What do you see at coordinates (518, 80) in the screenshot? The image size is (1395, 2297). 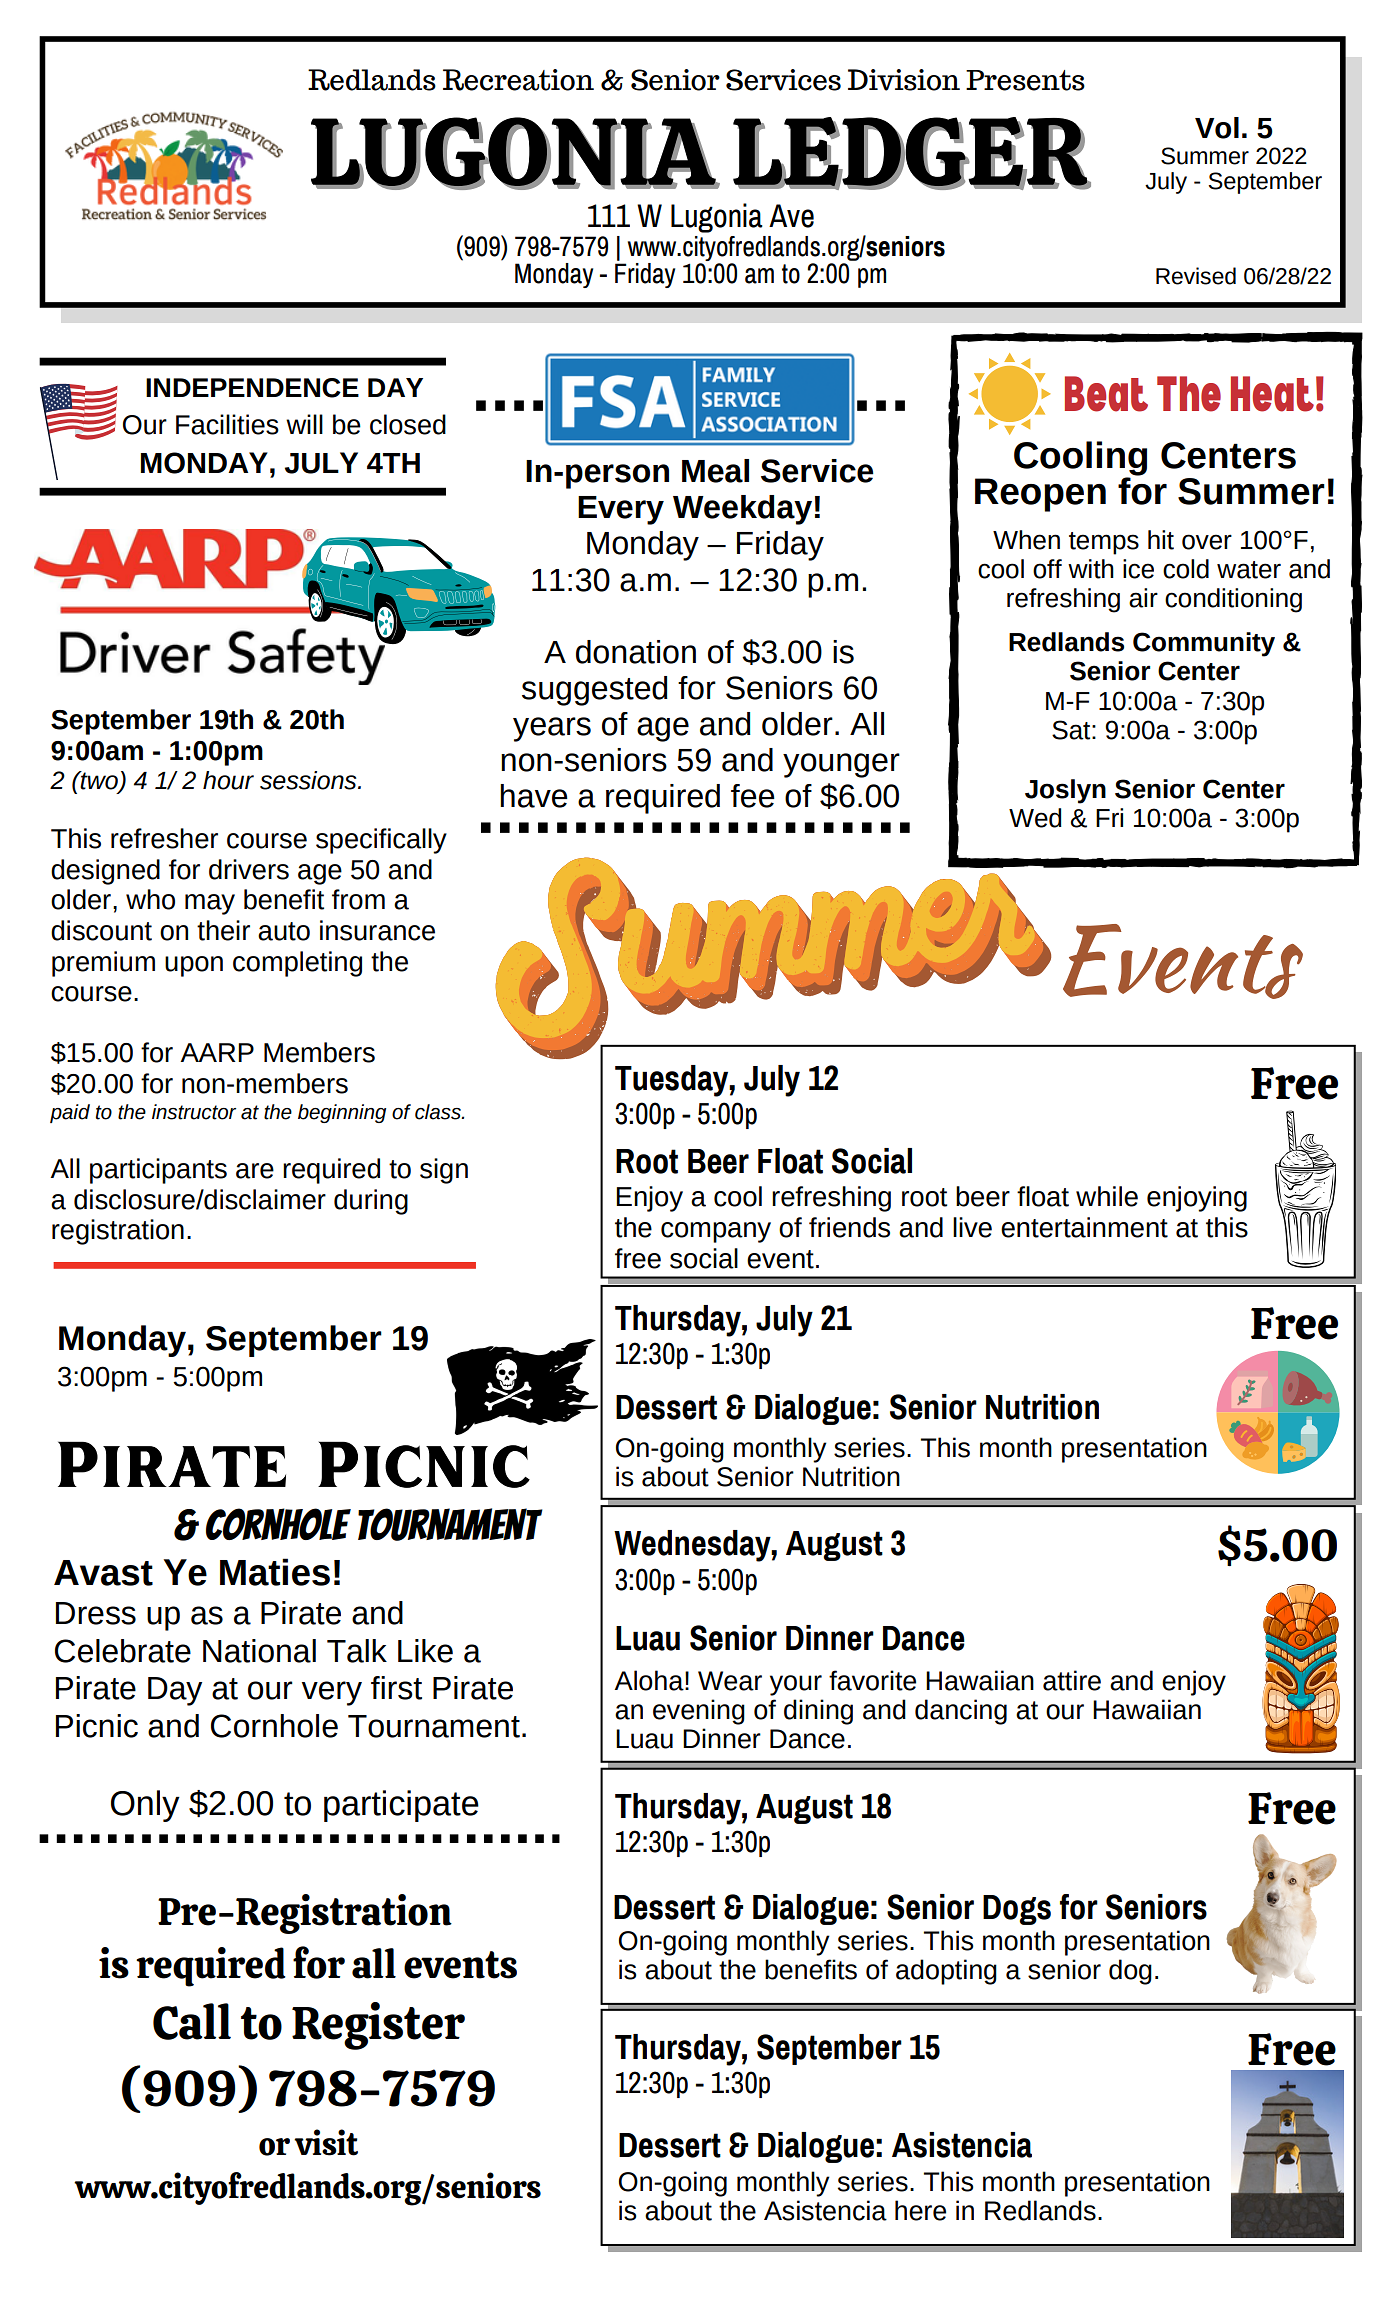 I see `Recreation` at bounding box center [518, 80].
